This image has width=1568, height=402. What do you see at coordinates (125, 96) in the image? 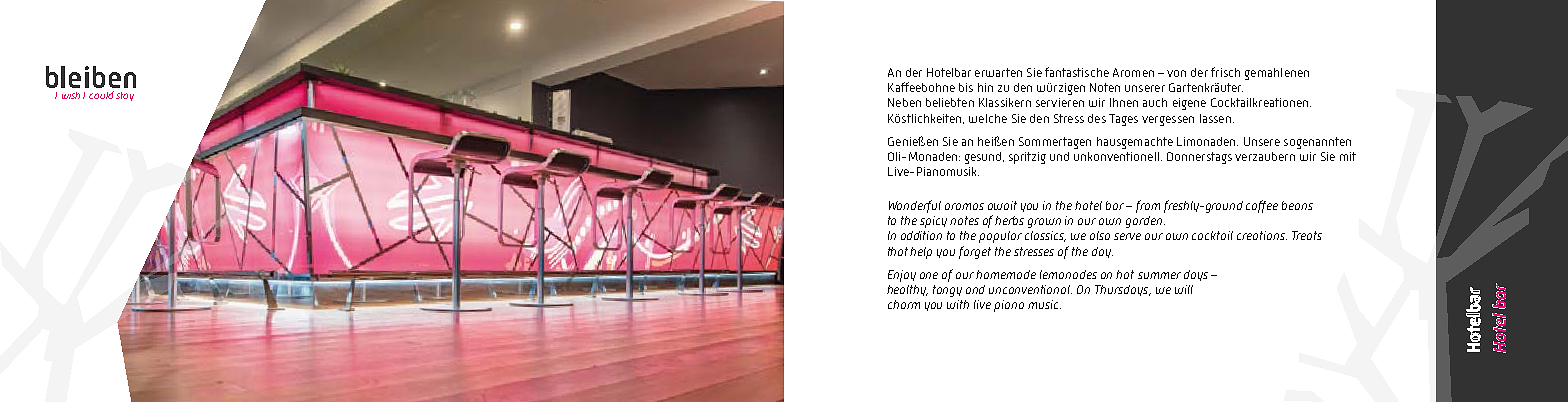
I see `stay` at bounding box center [125, 96].
